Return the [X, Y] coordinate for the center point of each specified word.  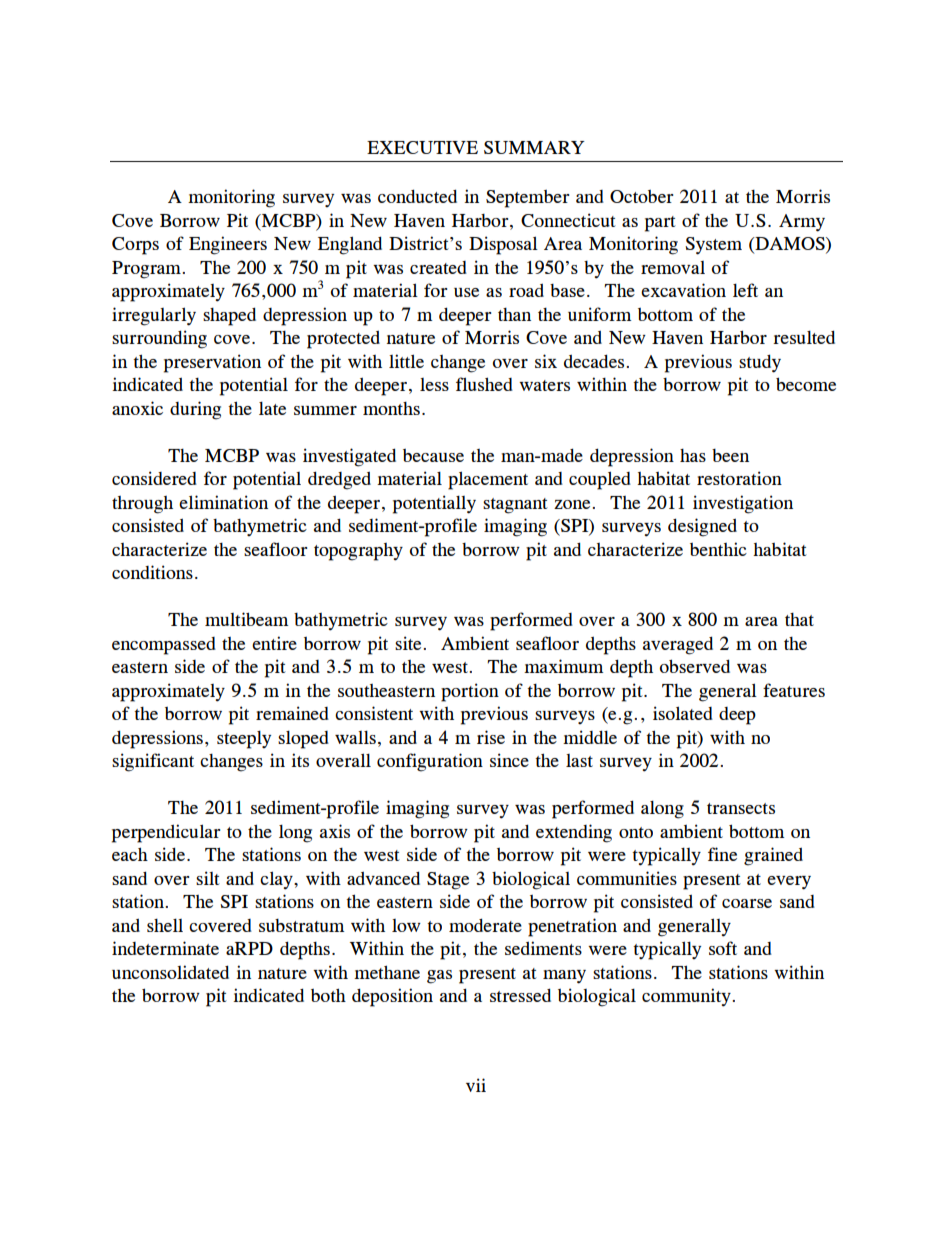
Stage [448, 881]
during [195, 410]
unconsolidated [170, 972]
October [642, 196]
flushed [484, 384]
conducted [417, 196]
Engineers [228, 245]
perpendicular [166, 833]
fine [722, 854]
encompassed [164, 646]
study [760, 363]
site [409, 643]
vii [476, 1085]
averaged [678, 645]
